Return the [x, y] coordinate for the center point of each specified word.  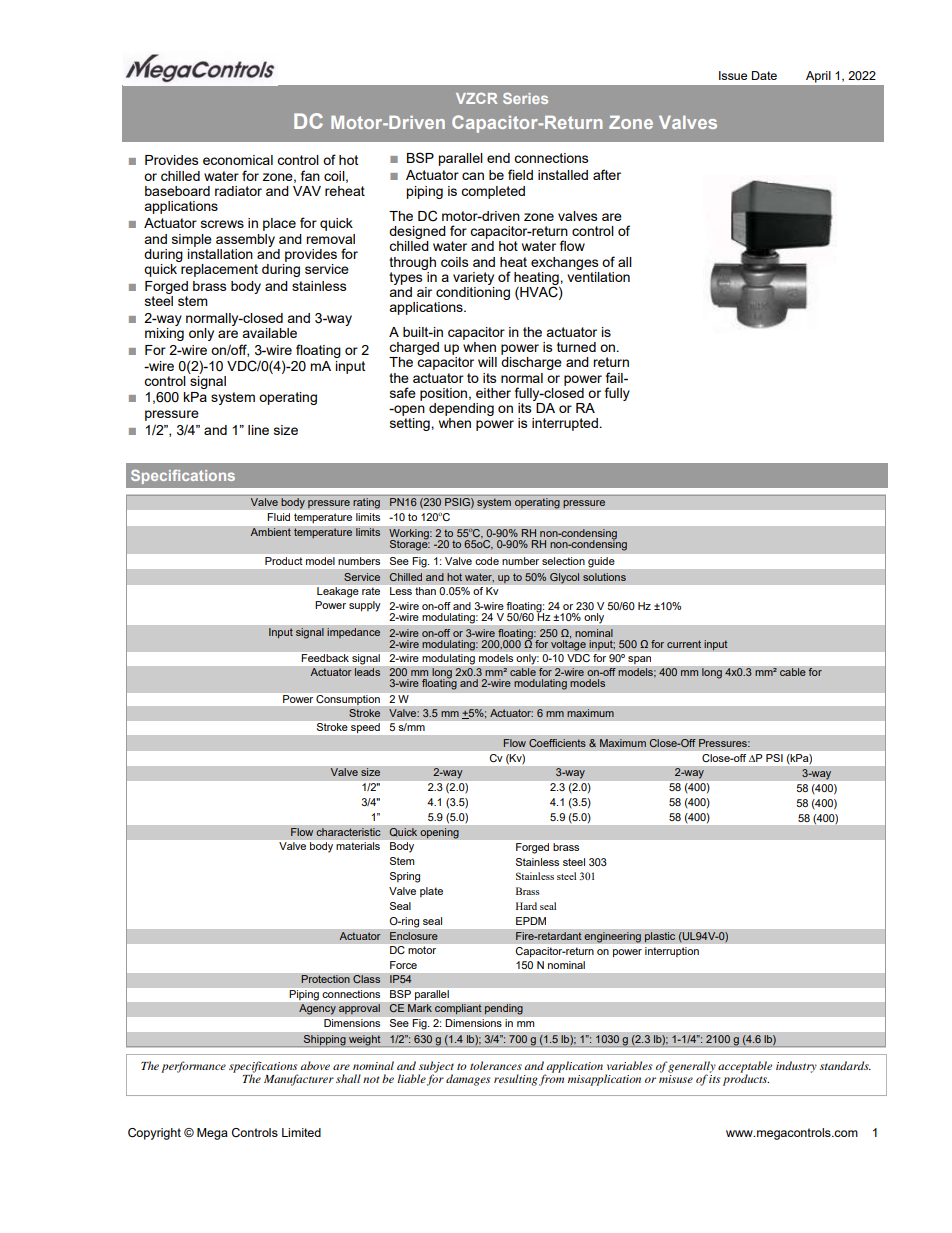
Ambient [270, 532]
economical [238, 160]
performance [193, 1067]
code [487, 561]
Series [525, 98]
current [684, 644]
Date [764, 75]
